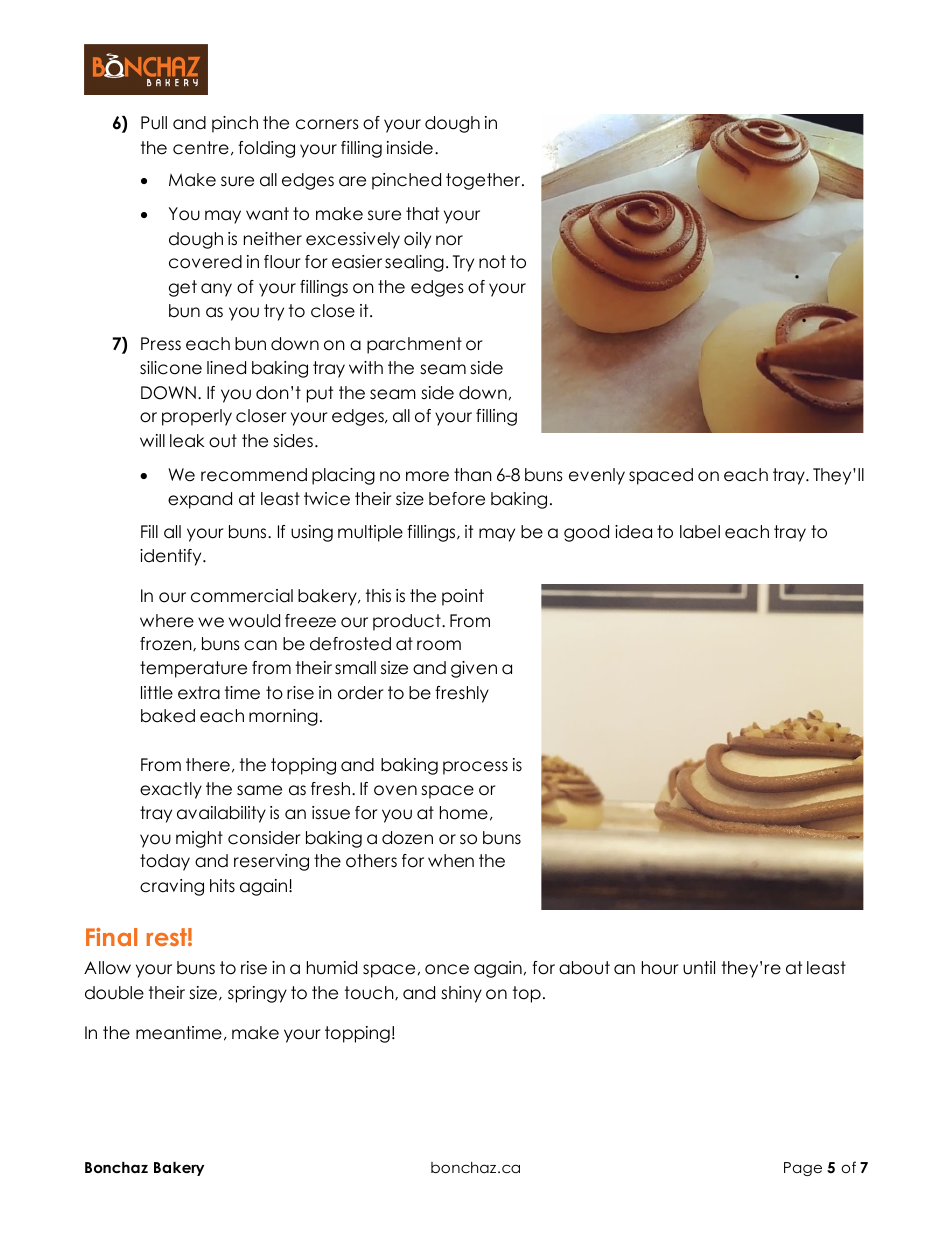 Image resolution: width=952 pixels, height=1233 pixels. Describe the element at coordinates (700, 532) in the screenshot. I see `label` at that location.
